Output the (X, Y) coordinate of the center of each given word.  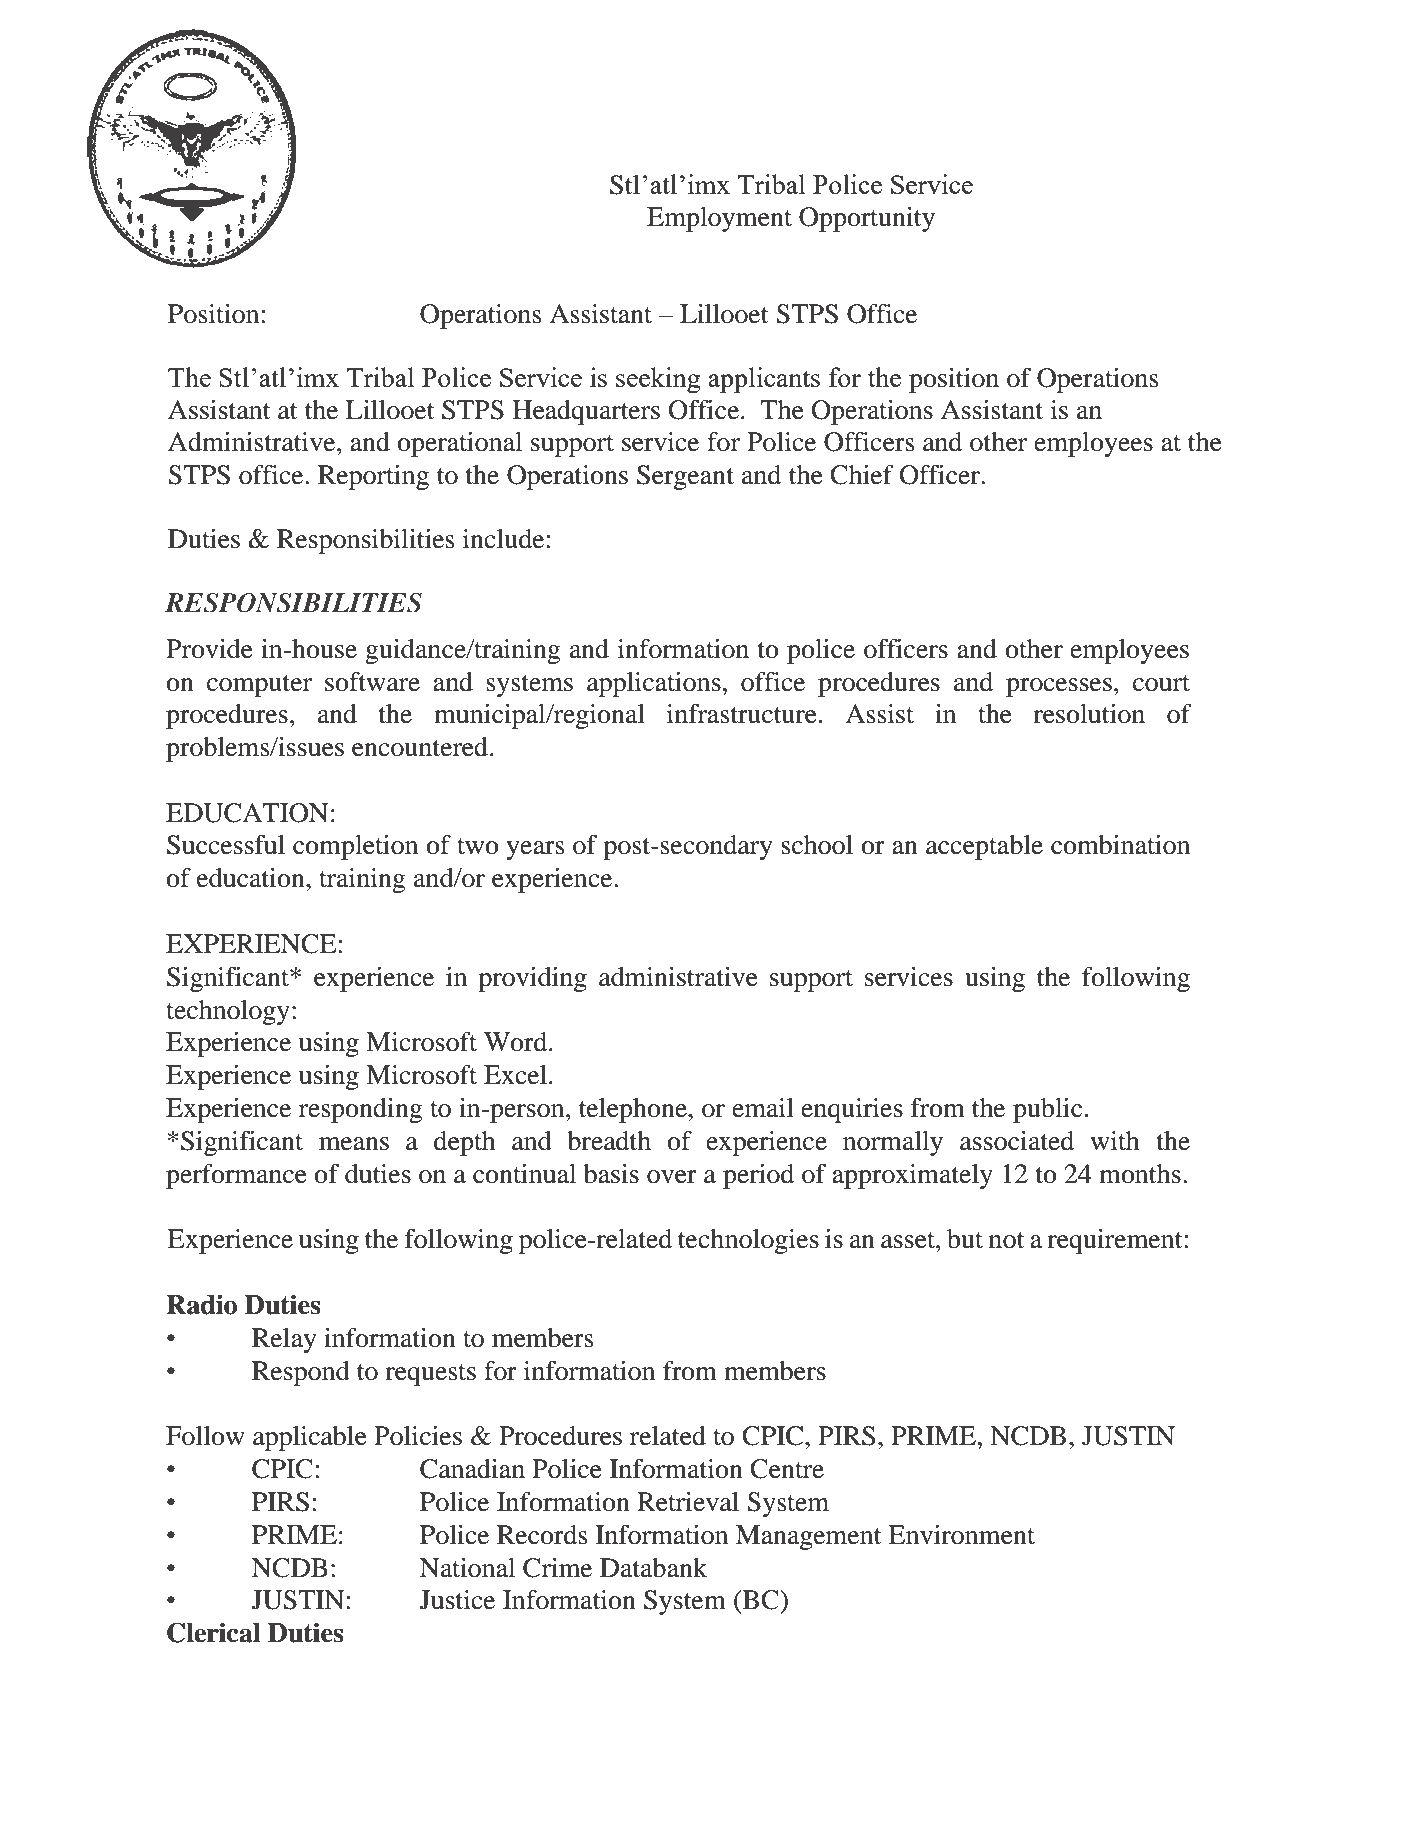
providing (532, 979)
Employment (719, 219)
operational (459, 444)
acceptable (984, 847)
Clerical (214, 1632)
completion (355, 847)
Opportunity (867, 219)
